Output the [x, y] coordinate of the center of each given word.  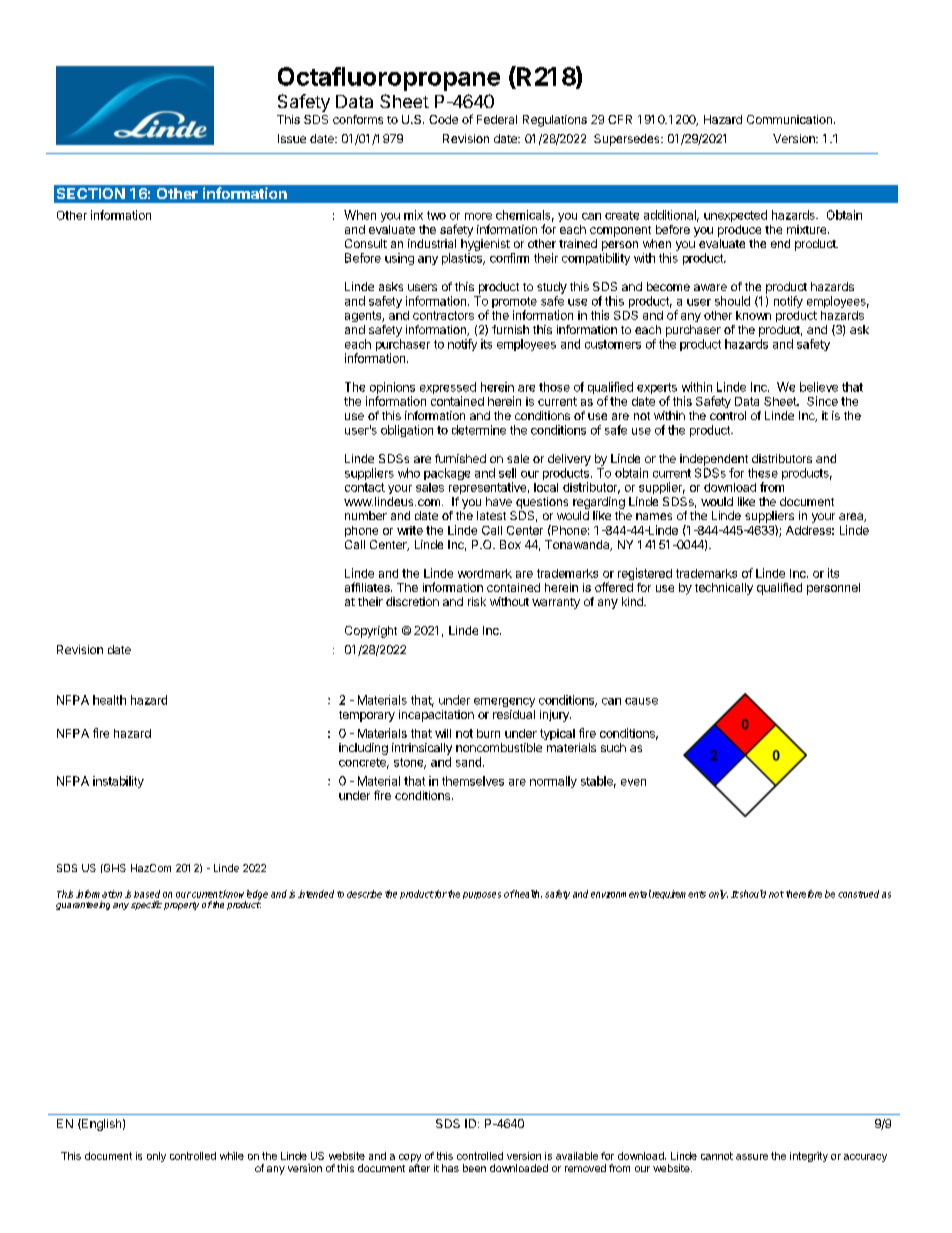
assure [752, 1157]
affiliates [368, 587]
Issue [292, 138]
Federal [497, 119]
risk [477, 601]
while [232, 1156]
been [474, 1168]
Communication [789, 119]
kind [633, 601]
